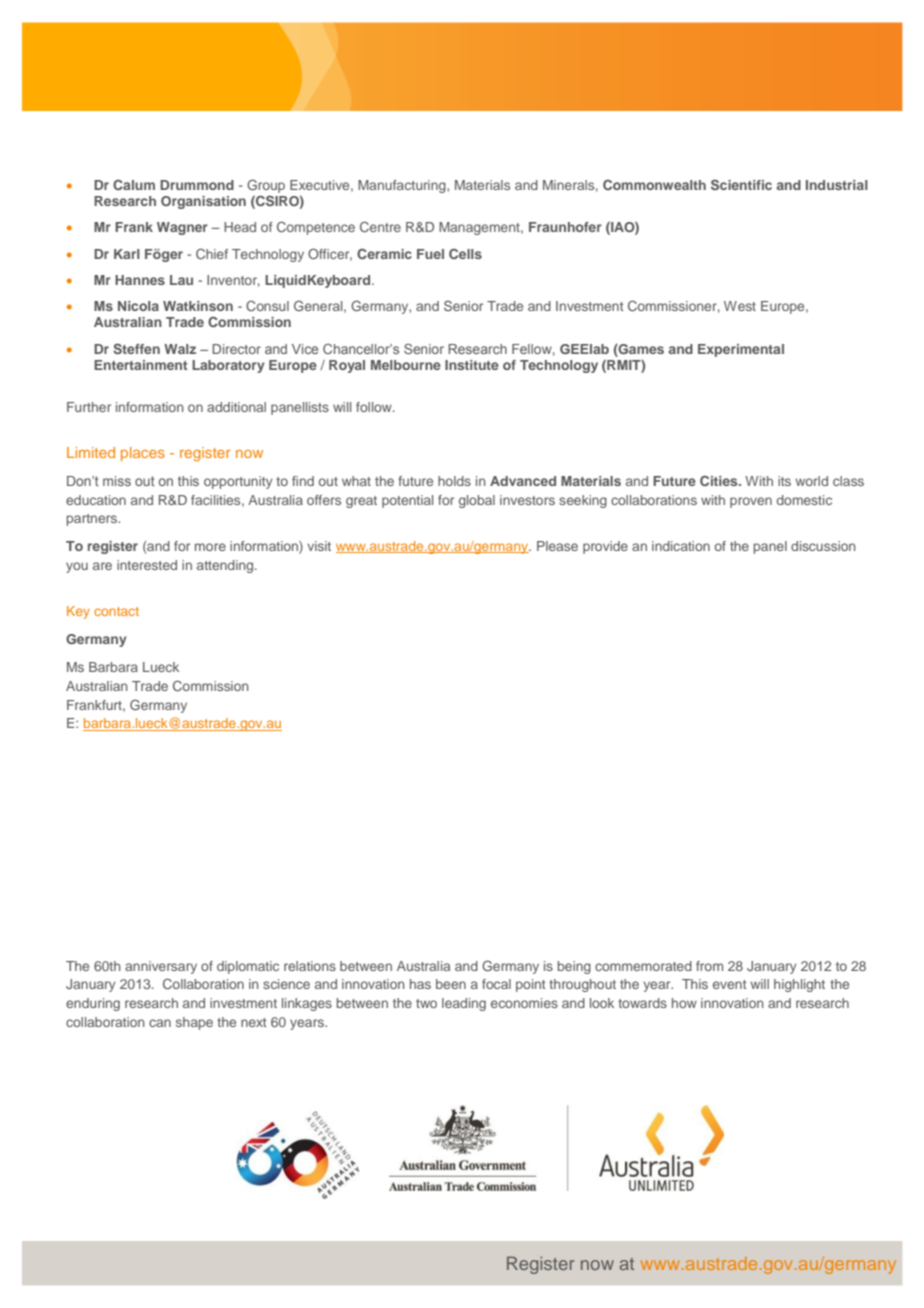 This screenshot has width=924, height=1308. What do you see at coordinates (557, 546) in the screenshot?
I see `Please` at bounding box center [557, 546].
